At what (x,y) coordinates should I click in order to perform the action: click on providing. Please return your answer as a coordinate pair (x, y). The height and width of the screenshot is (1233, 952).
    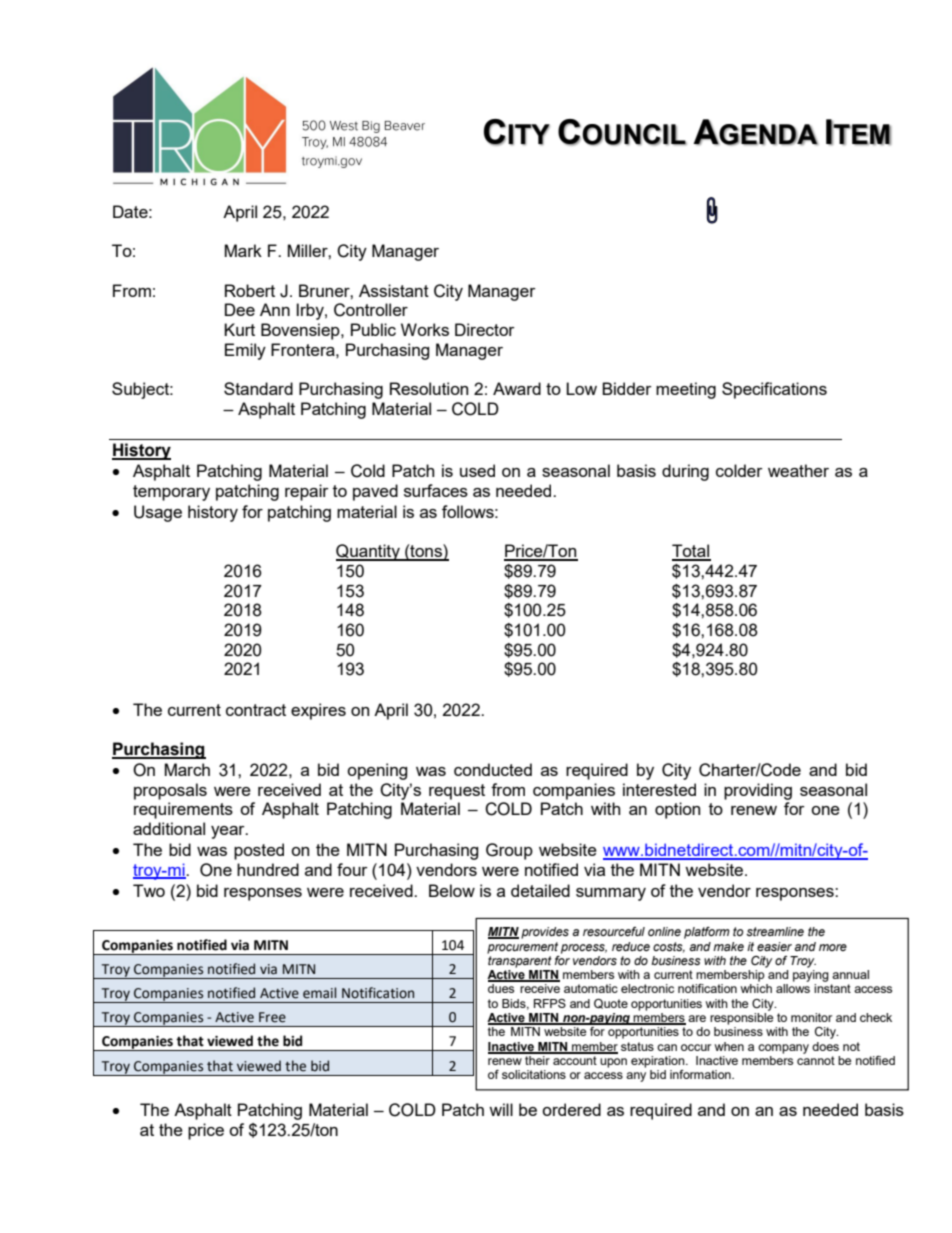
    Looking at the image, I should click on (758, 791).
